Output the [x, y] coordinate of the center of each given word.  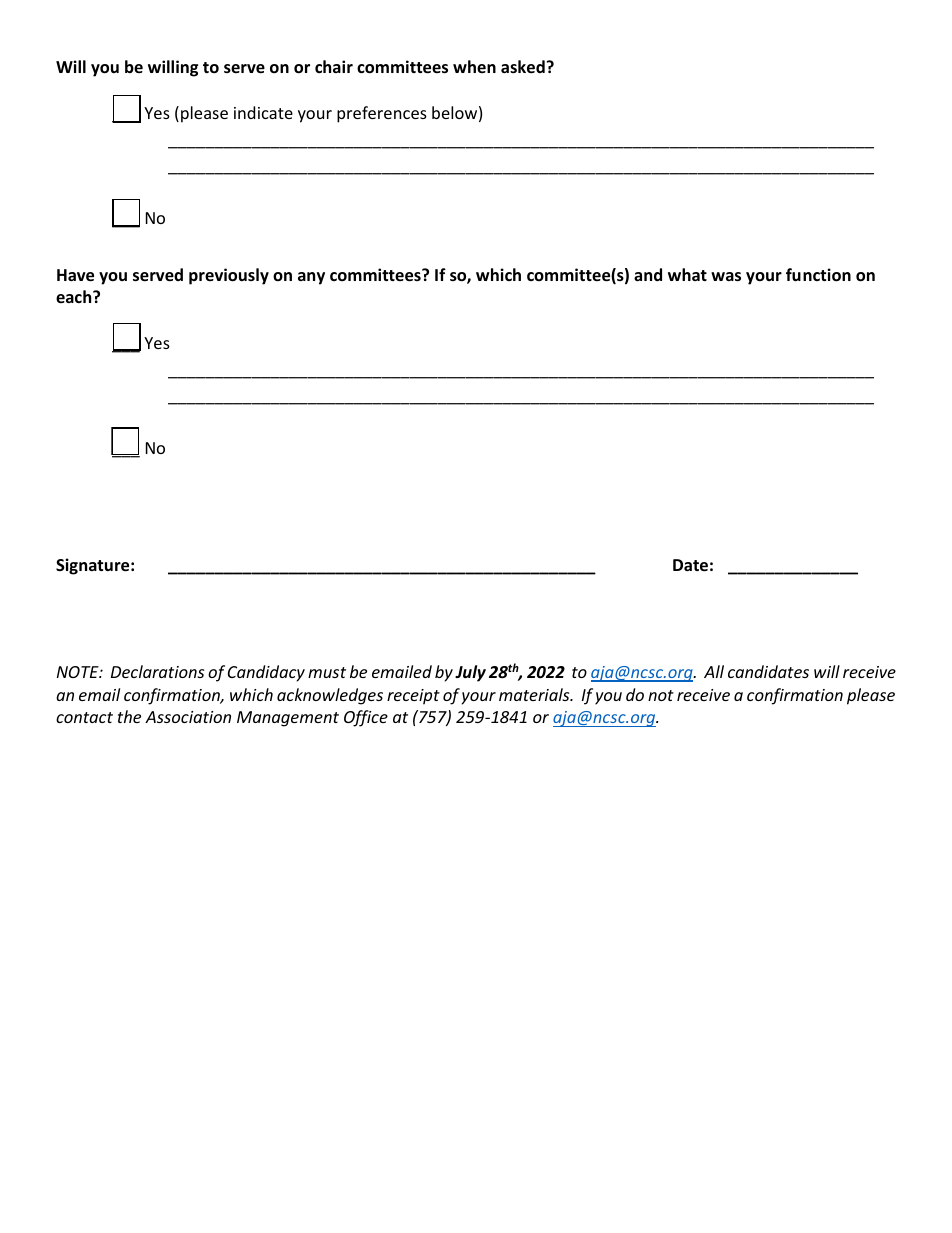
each [75, 296]
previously [229, 276]
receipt [413, 697]
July [470, 673]
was [726, 277]
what [687, 274]
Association [188, 717]
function [818, 275]
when [474, 66]
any [311, 278]
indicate [263, 112]
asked [523, 67]
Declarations [157, 671]
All [714, 671]
